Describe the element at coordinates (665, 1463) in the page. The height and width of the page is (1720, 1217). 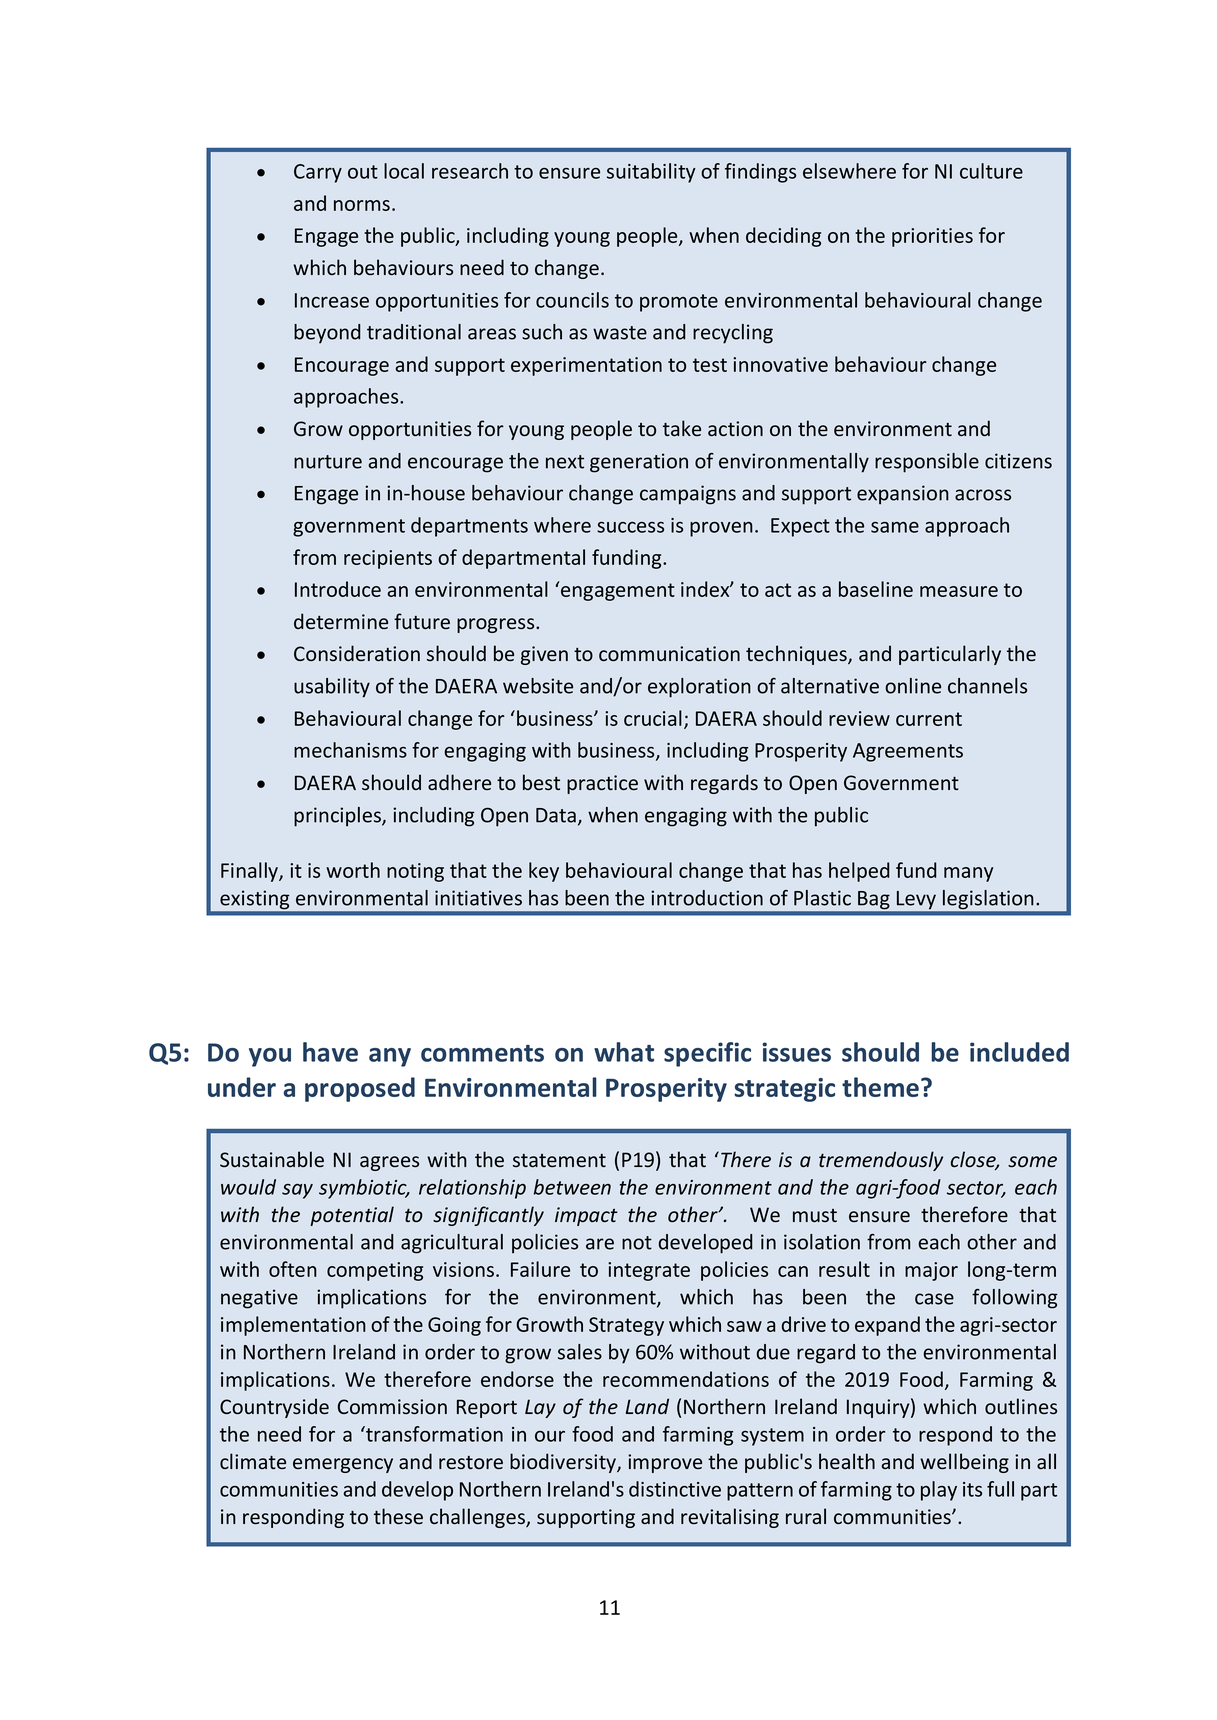
I see `improve` at that location.
